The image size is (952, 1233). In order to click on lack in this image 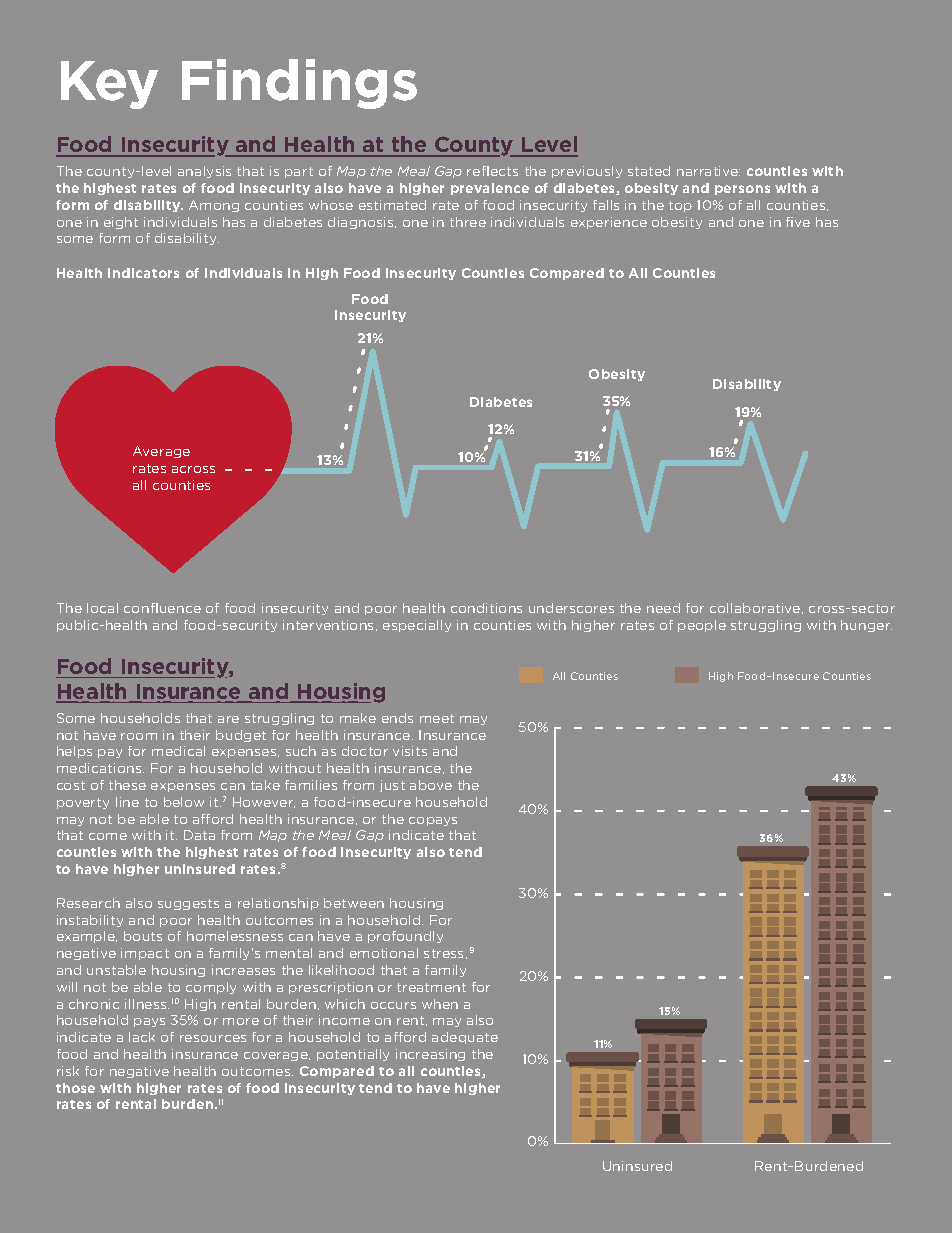, I will do `click(142, 1037)`.
